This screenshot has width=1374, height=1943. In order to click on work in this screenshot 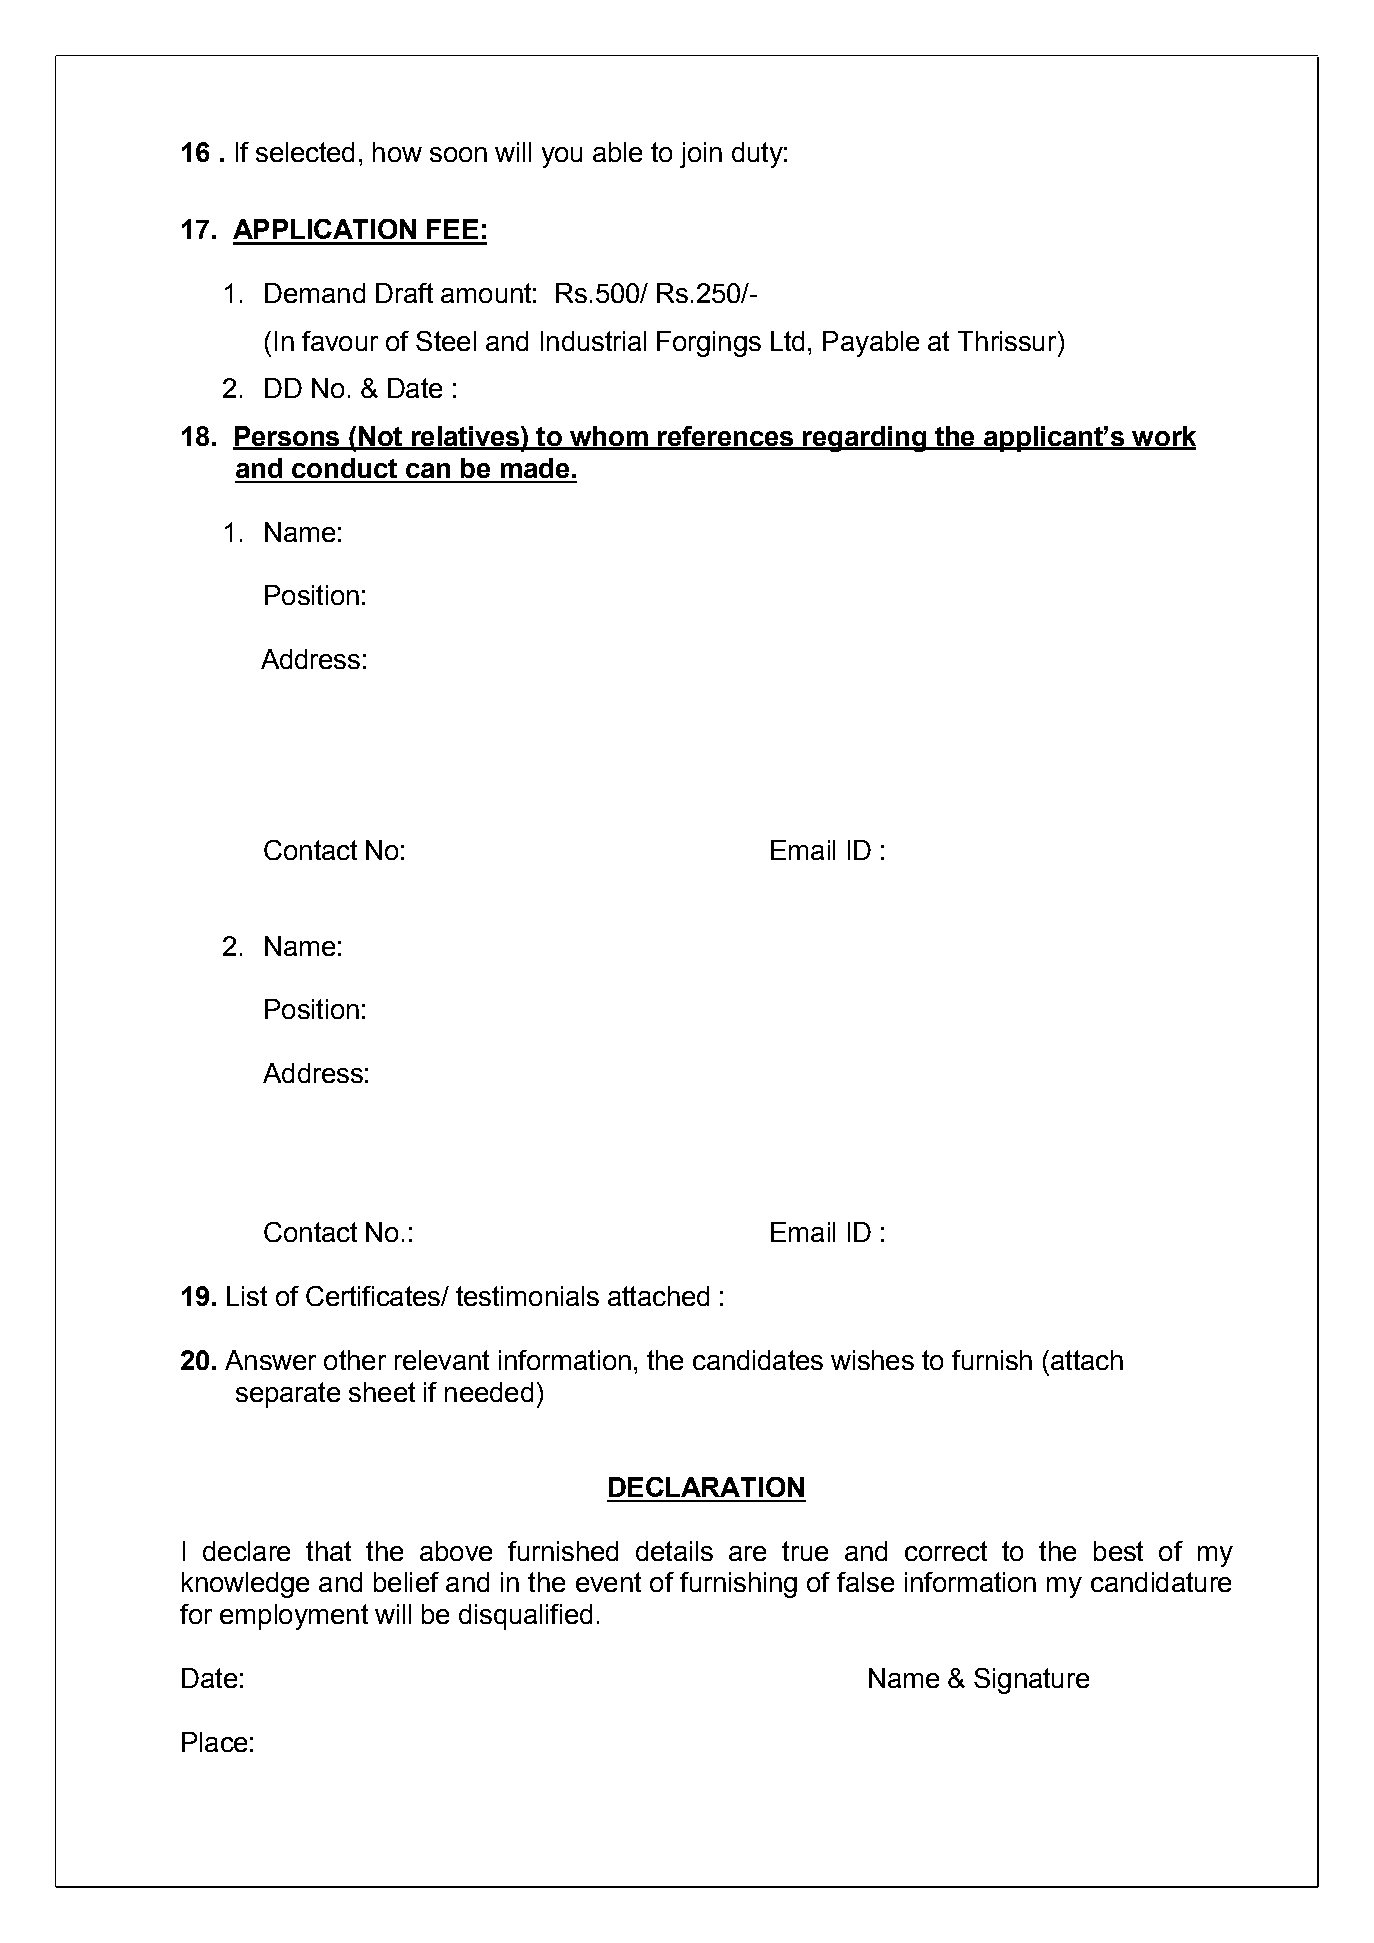, I will do `click(1163, 437)`.
